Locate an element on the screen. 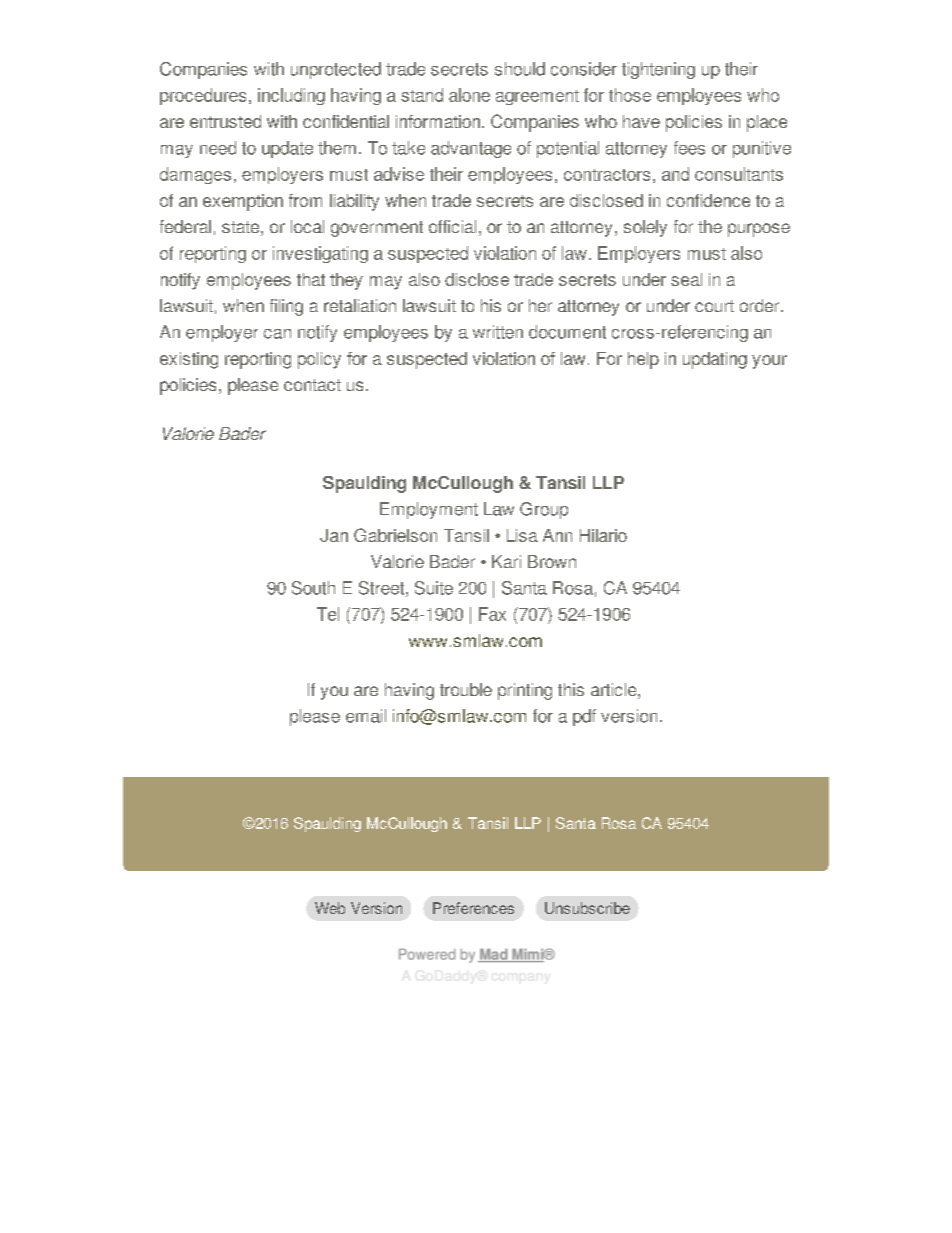  tightening is located at coordinates (658, 70).
